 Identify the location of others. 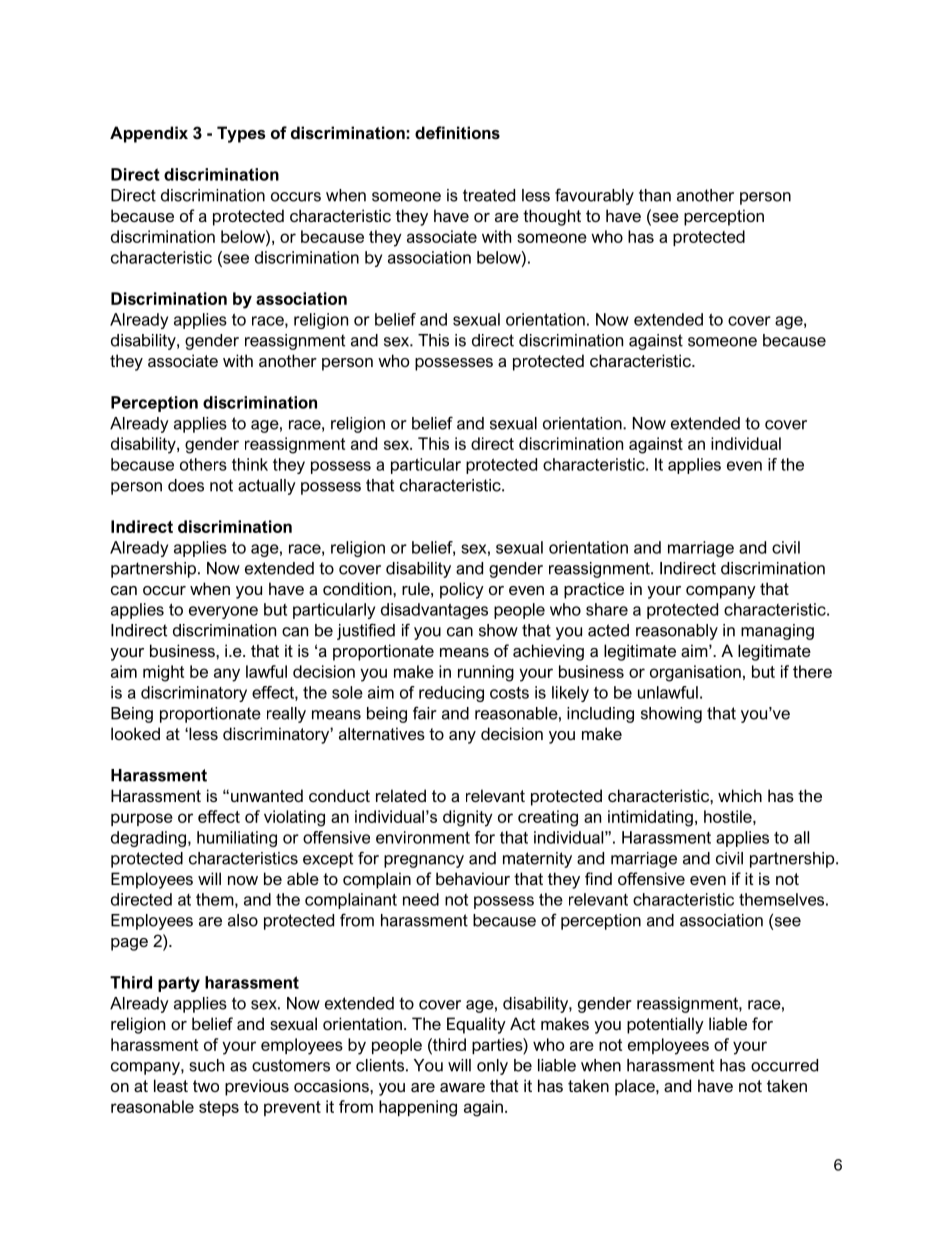
(203, 464).
